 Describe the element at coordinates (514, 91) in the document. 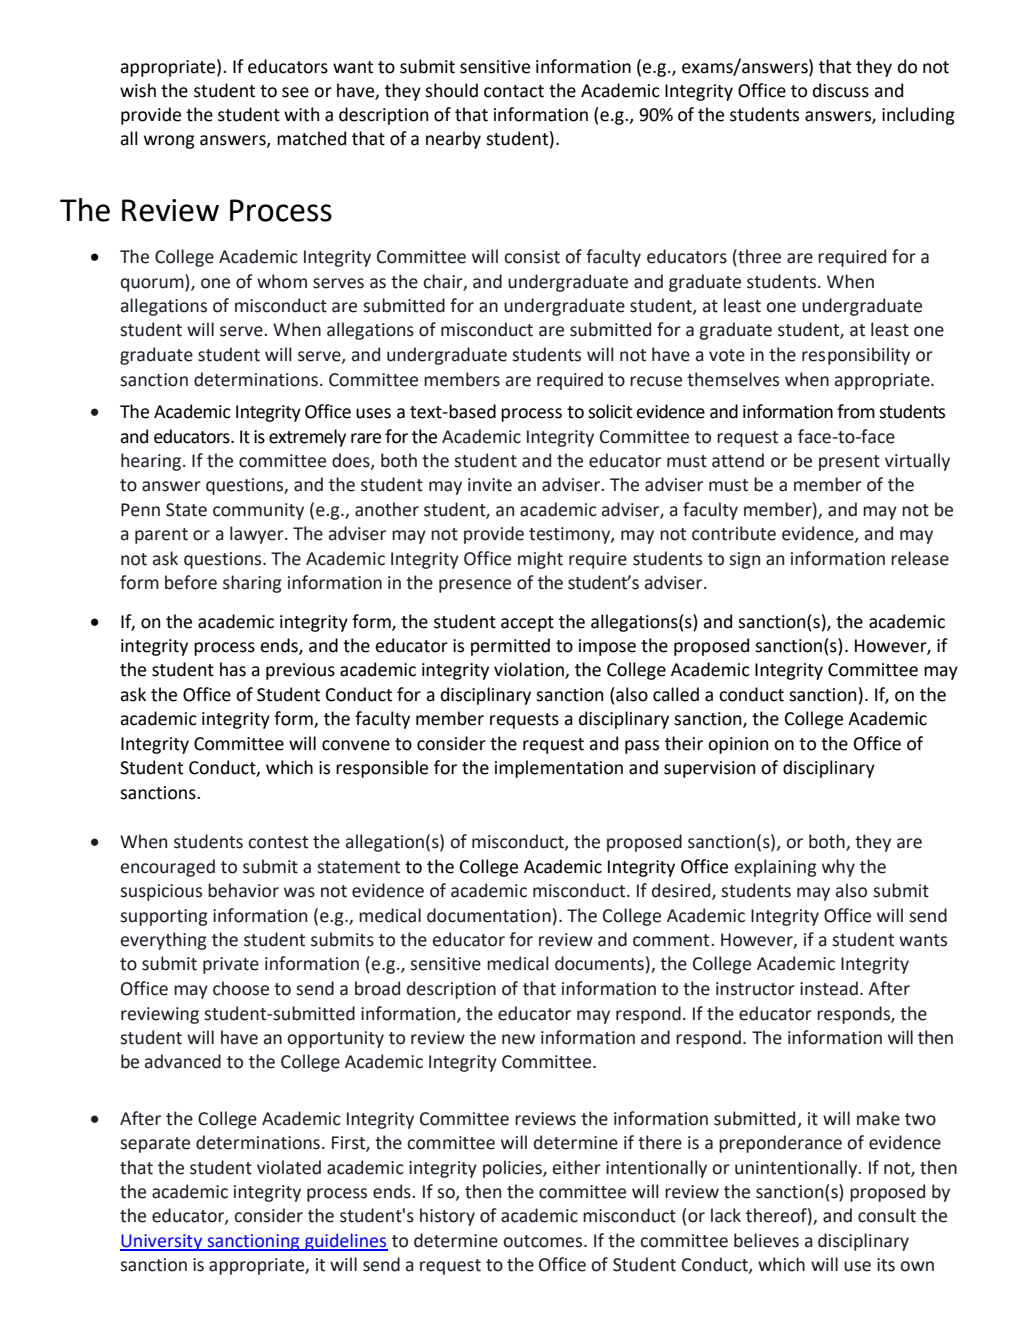

I see `contact` at that location.
